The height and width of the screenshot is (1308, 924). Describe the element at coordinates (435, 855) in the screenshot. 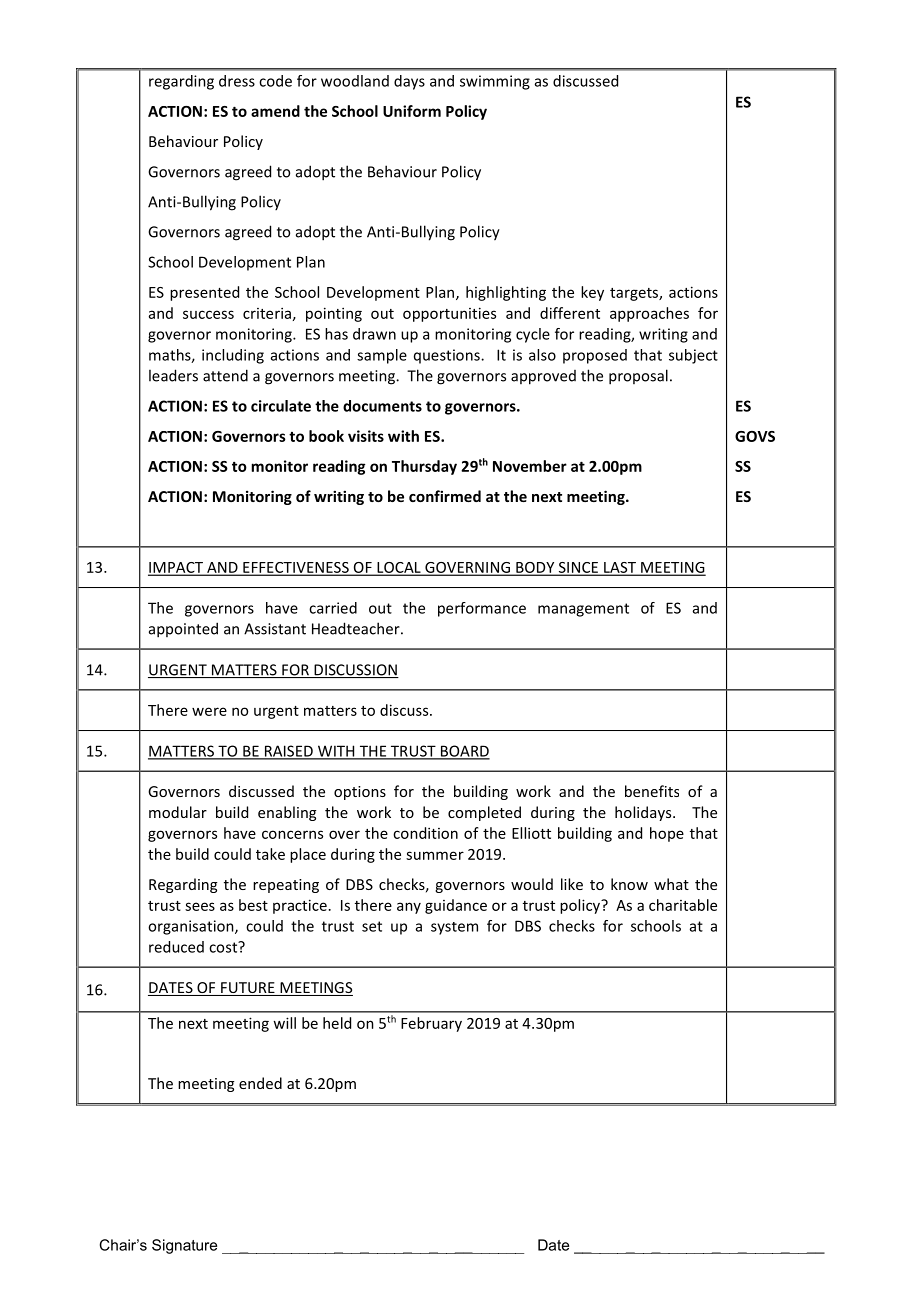

I see `summer` at that location.
